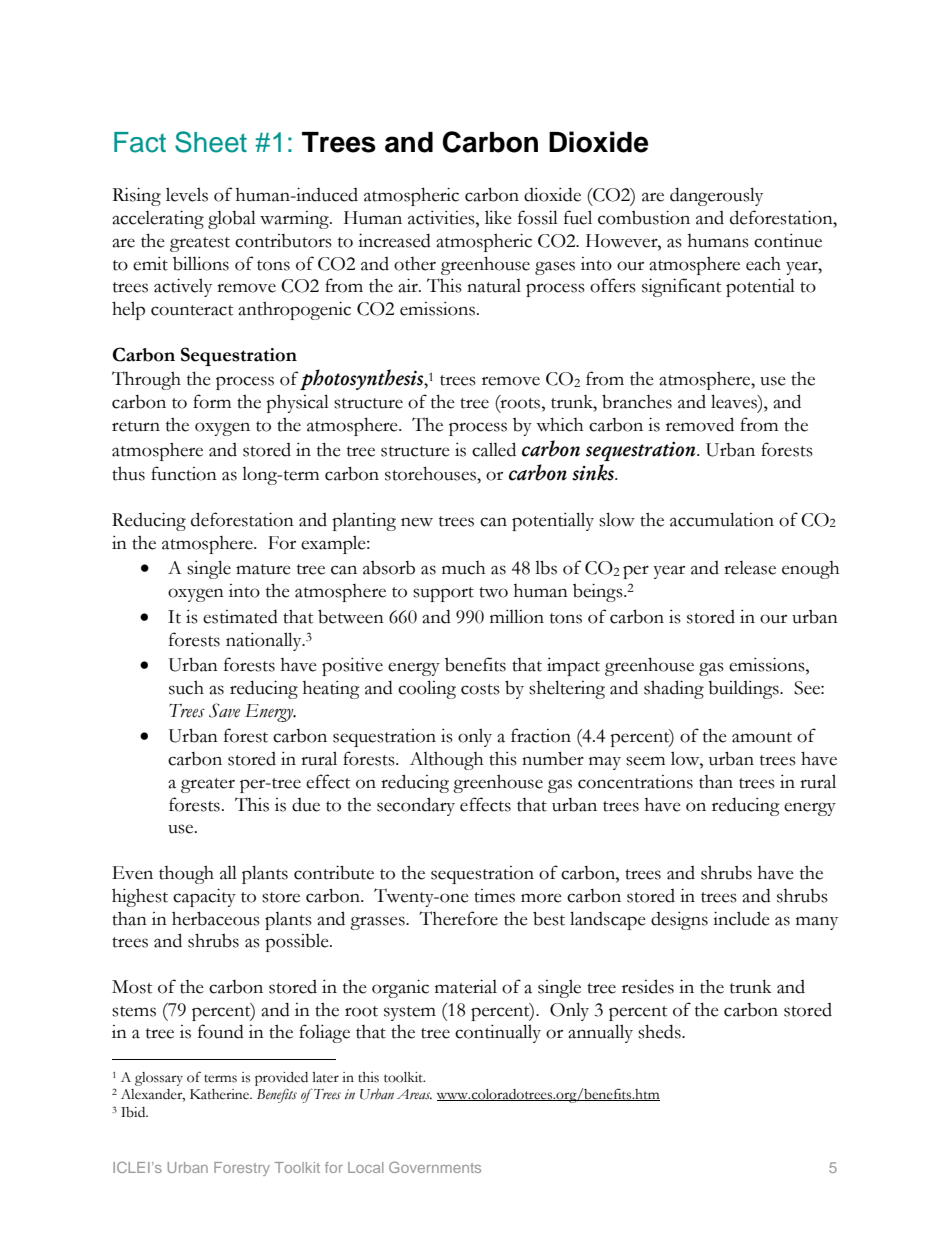  I want to click on include, so click(741, 918).
